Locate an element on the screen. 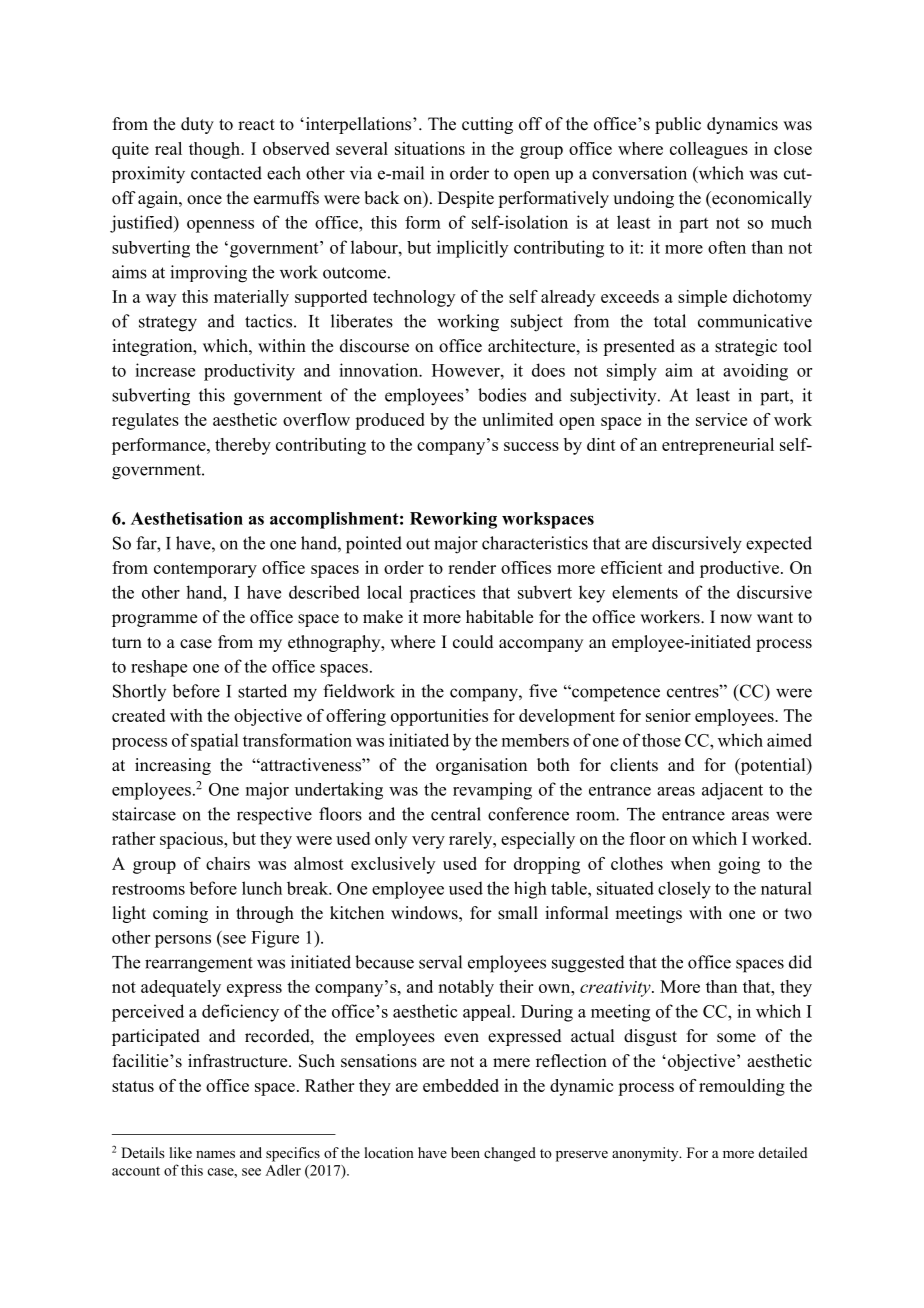  though is located at coordinates (216, 150).
